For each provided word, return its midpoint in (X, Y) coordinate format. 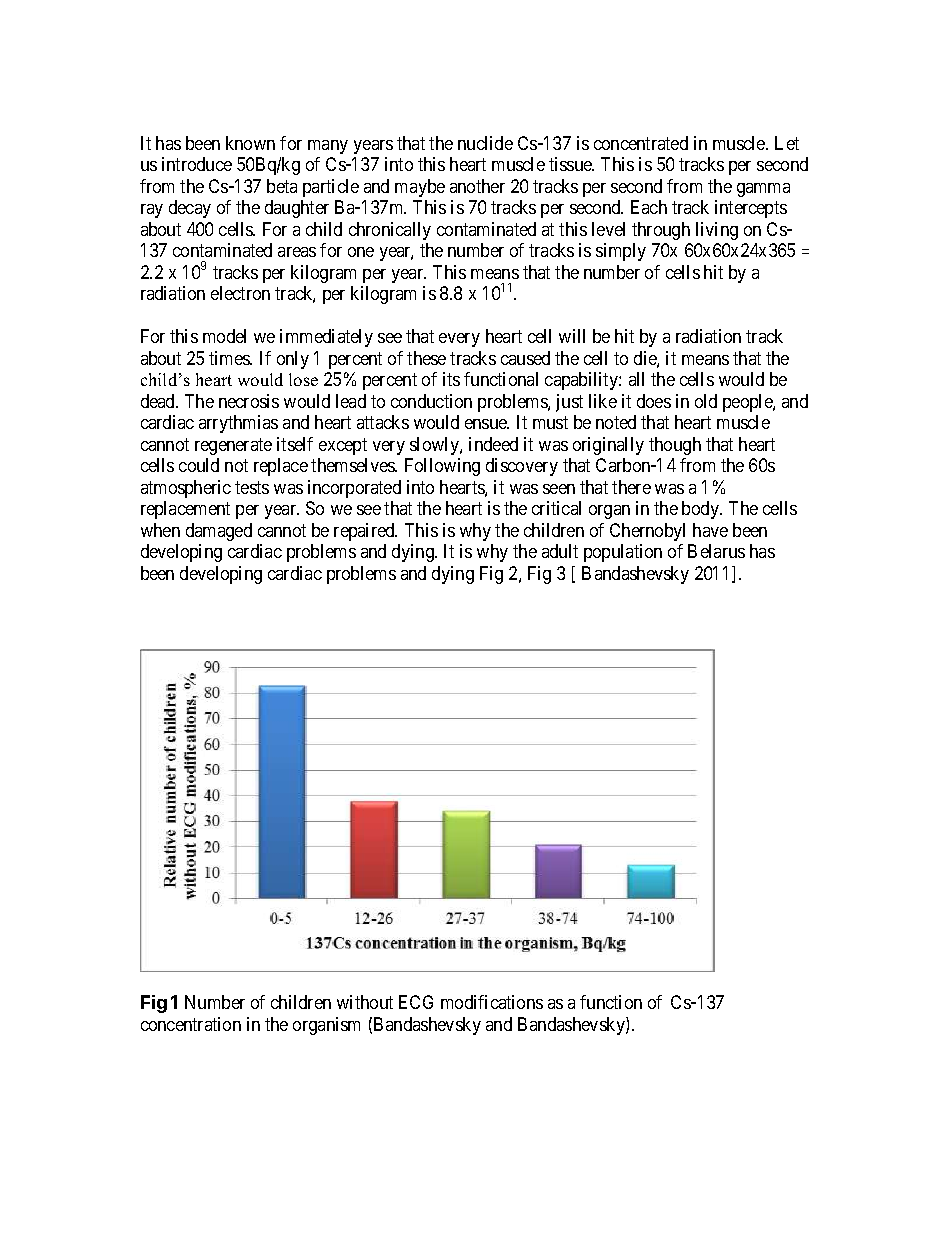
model (224, 336)
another (477, 186)
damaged (219, 532)
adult (560, 551)
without (365, 1002)
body (702, 510)
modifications (492, 1002)
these (426, 358)
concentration (191, 1024)
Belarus (716, 551)
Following (442, 467)
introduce (197, 164)
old (706, 401)
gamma (763, 190)
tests (252, 487)
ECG (416, 1002)
